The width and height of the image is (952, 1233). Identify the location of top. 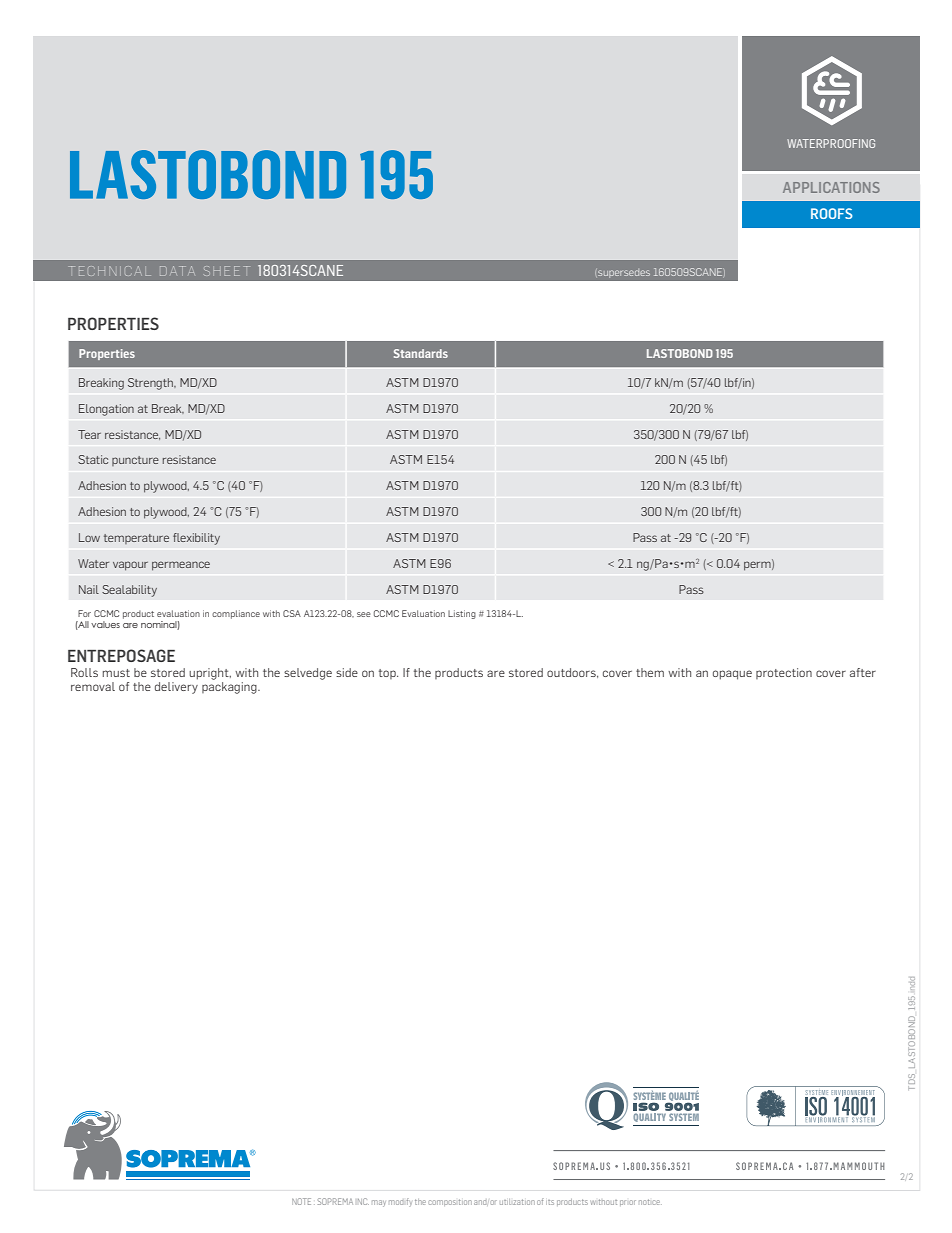
(388, 674).
